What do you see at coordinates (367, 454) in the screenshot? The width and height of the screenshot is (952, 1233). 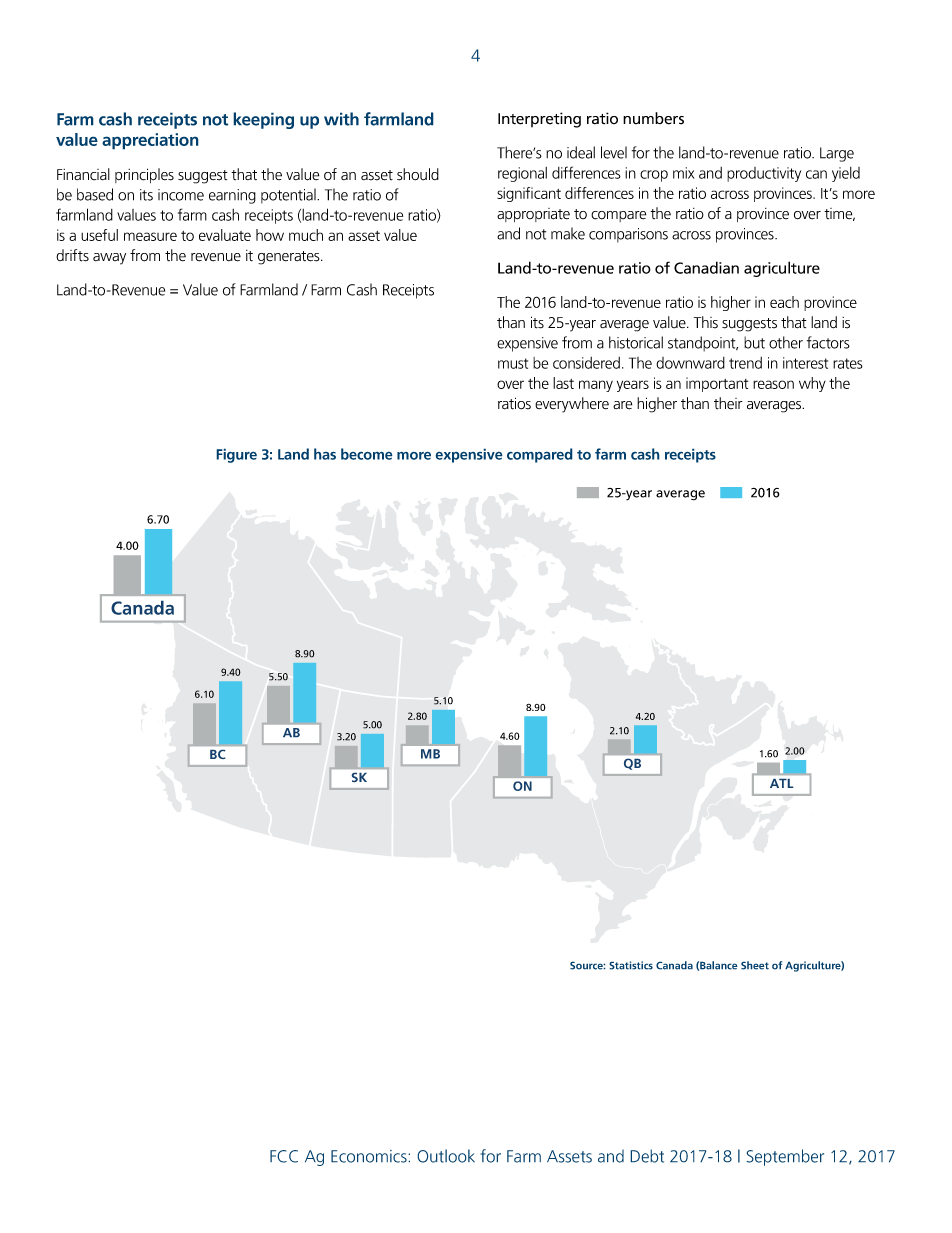 I see `become` at bounding box center [367, 454].
